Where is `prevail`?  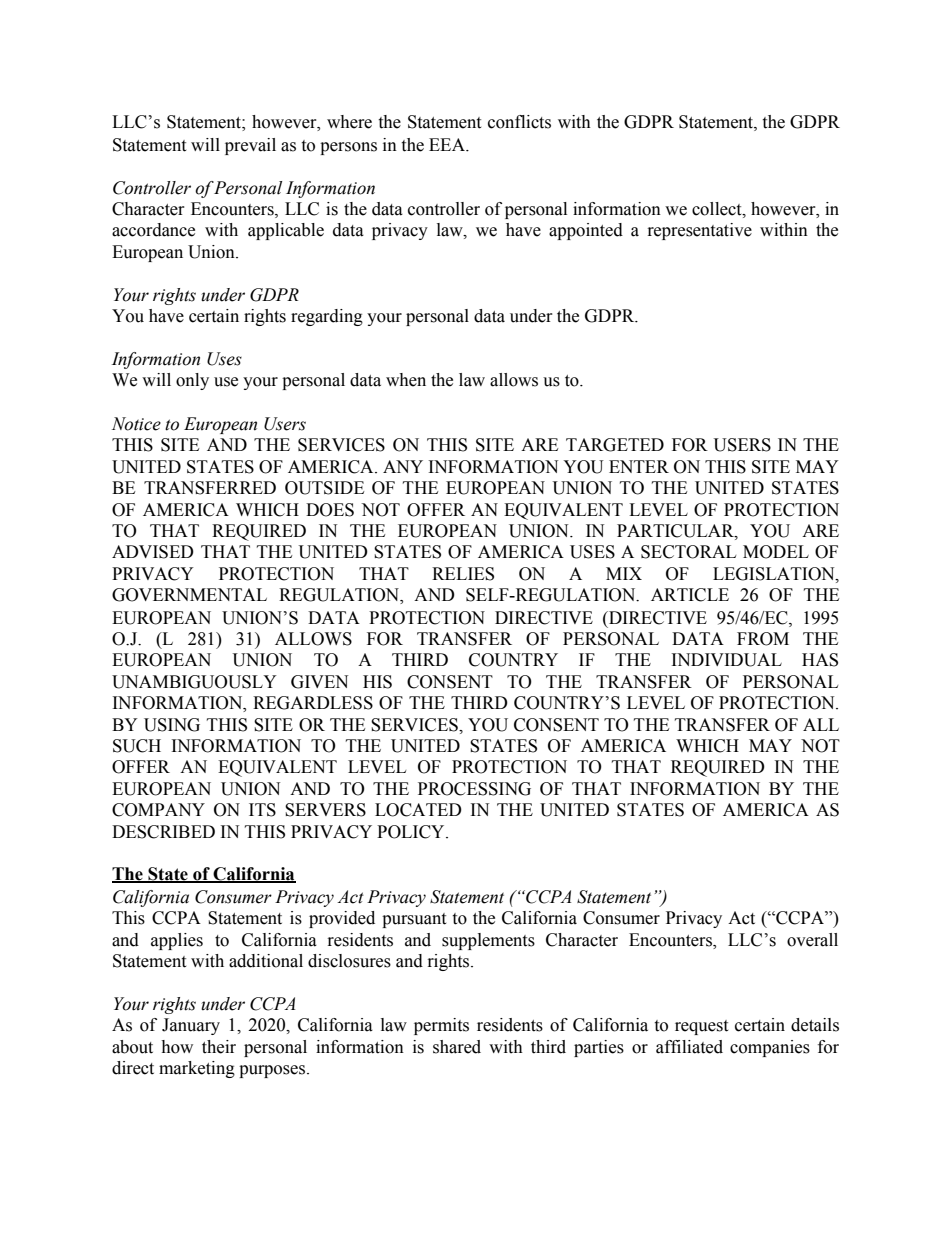
prevail is located at coordinates (250, 146).
